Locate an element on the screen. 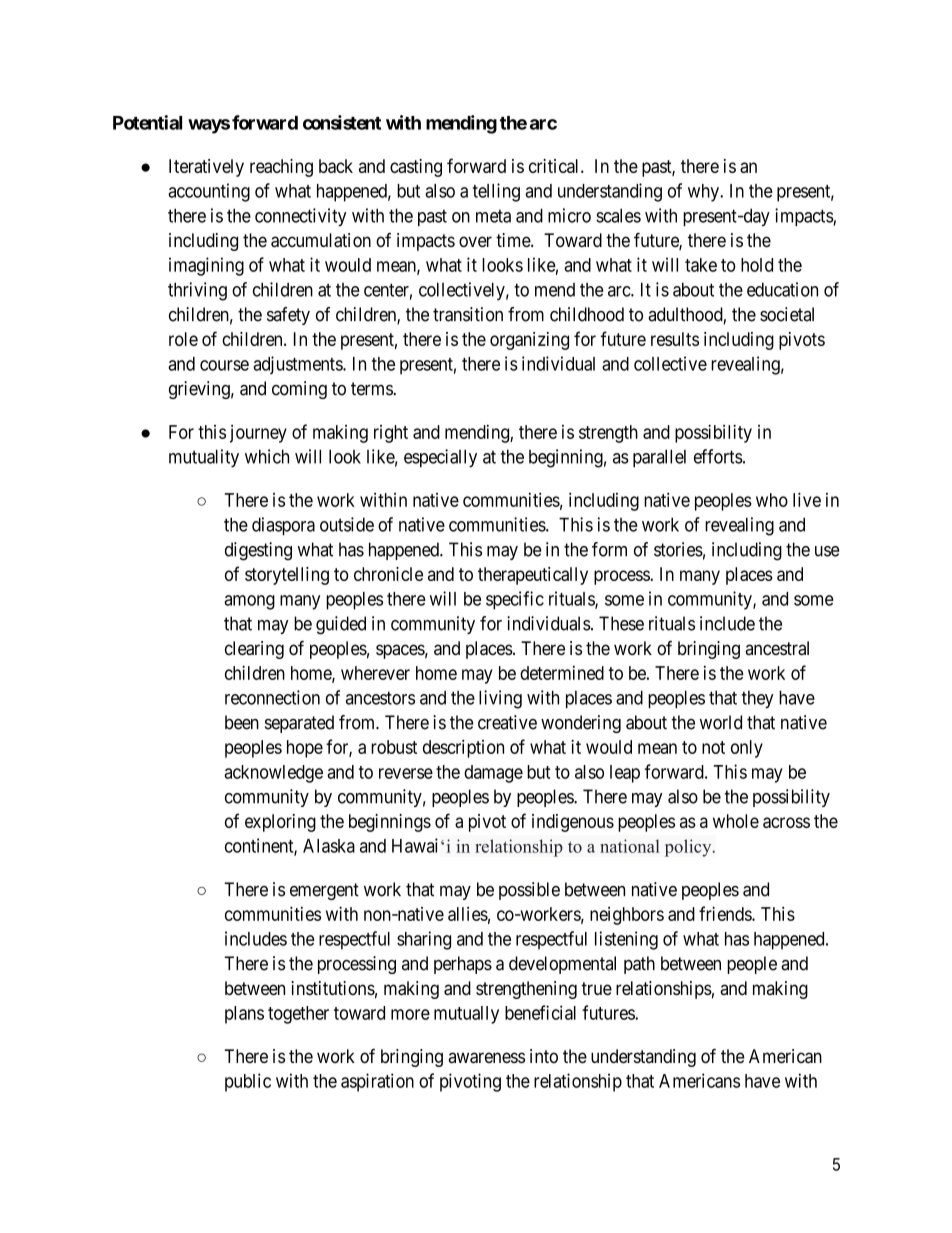 This screenshot has width=952, height=1233. description is located at coordinates (463, 748).
